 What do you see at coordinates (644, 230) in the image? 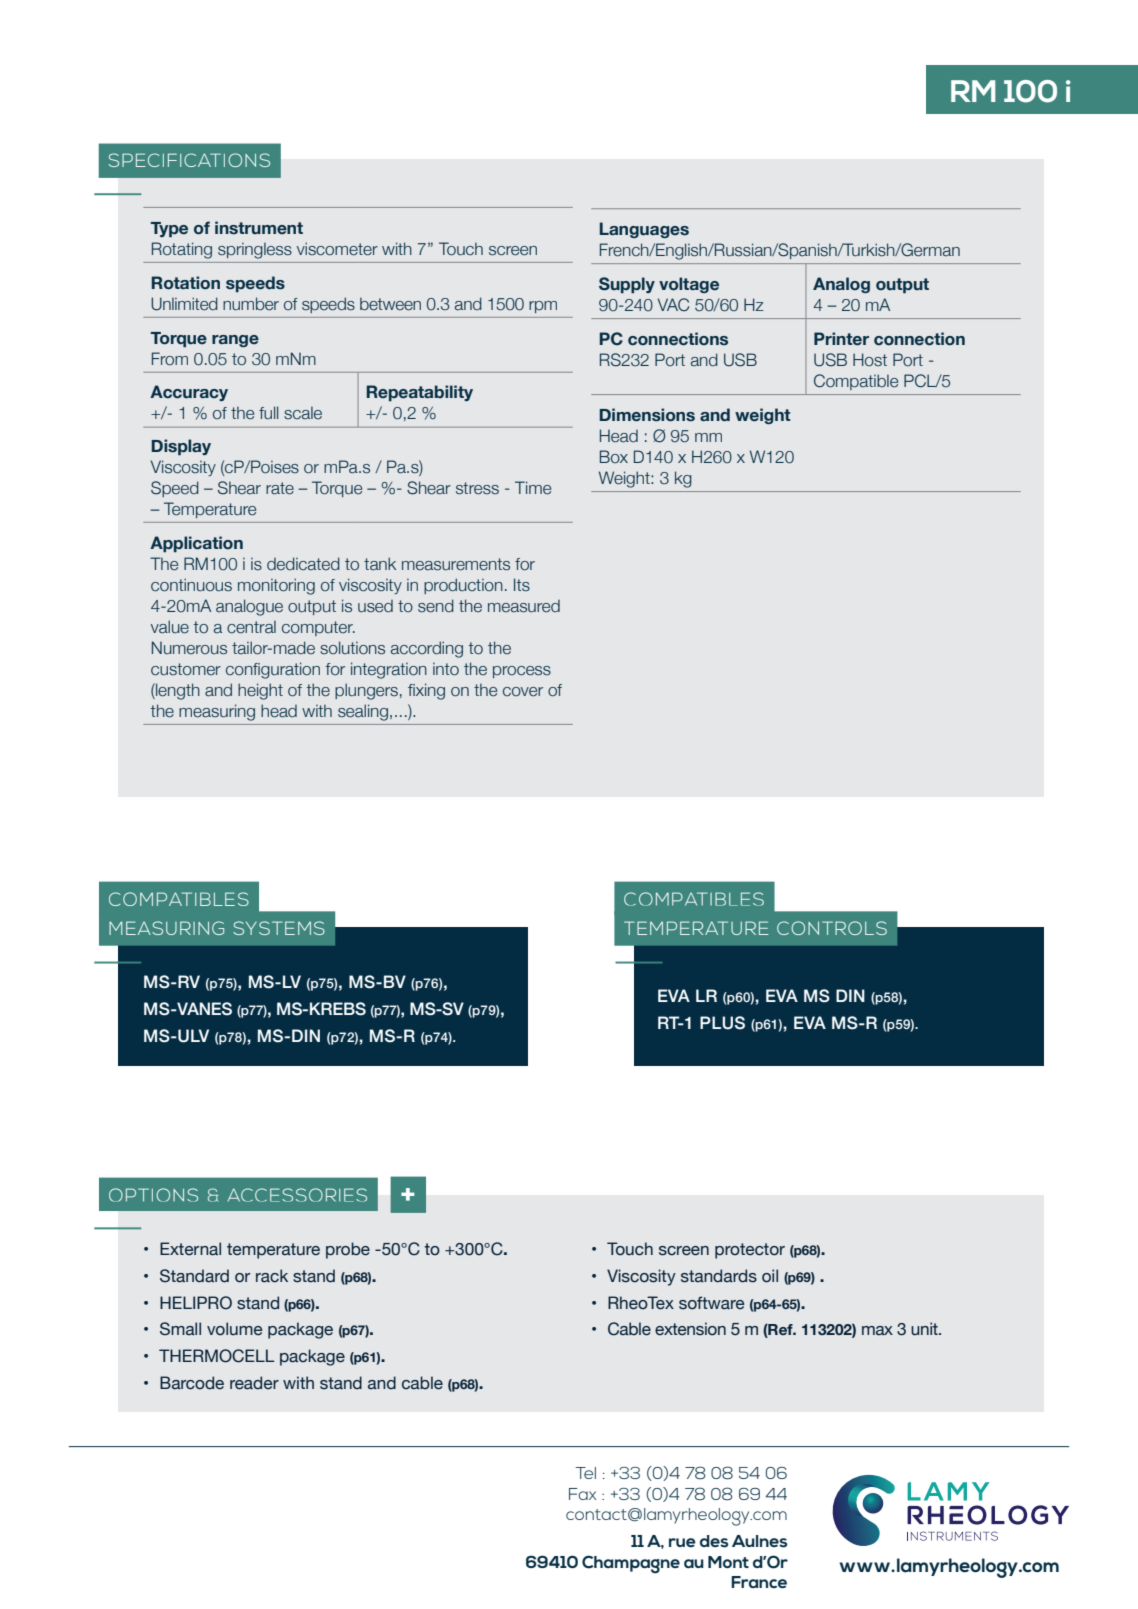
I see `Languages` at bounding box center [644, 230].
